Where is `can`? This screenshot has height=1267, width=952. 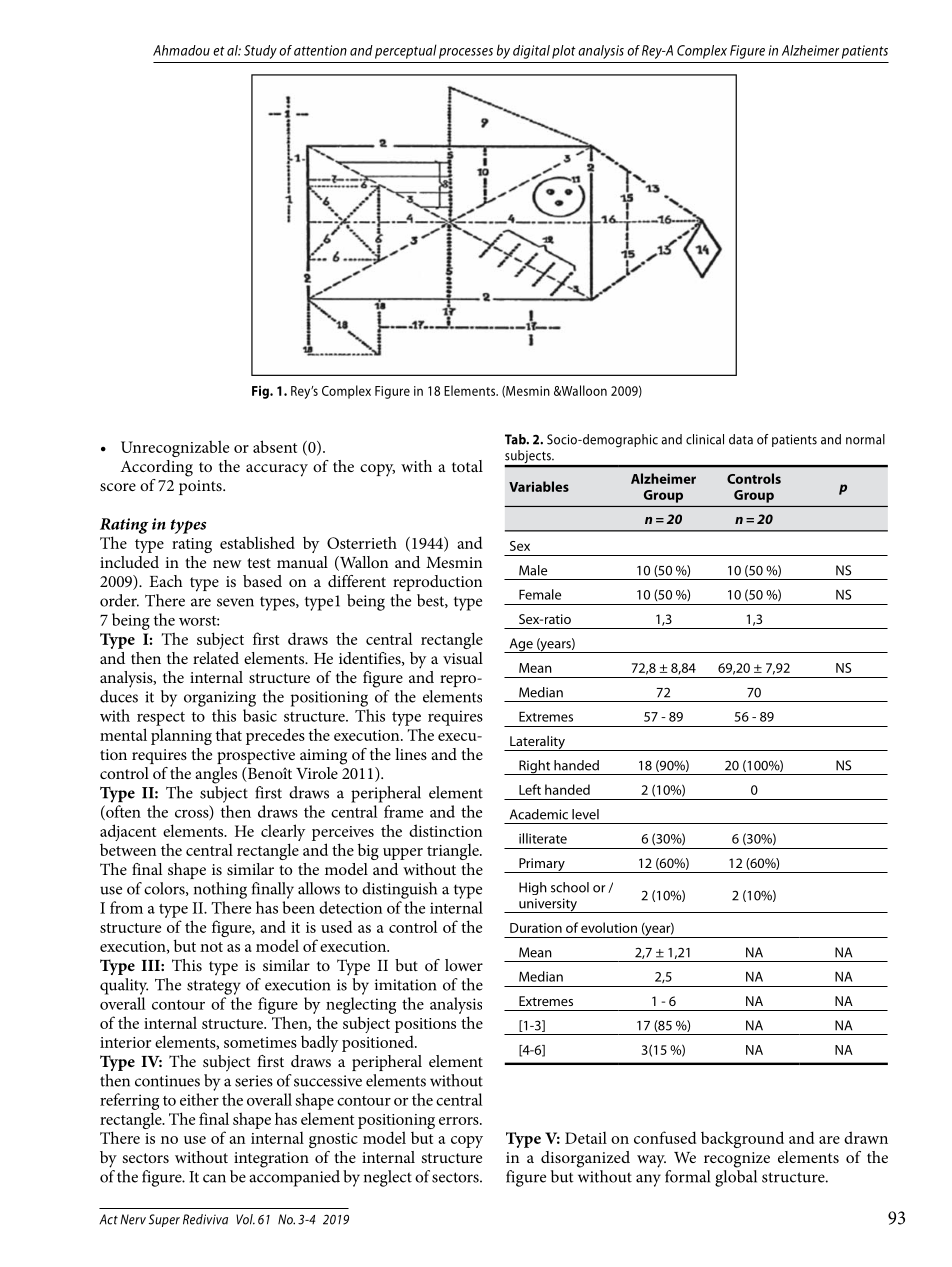
can is located at coordinates (214, 1178).
